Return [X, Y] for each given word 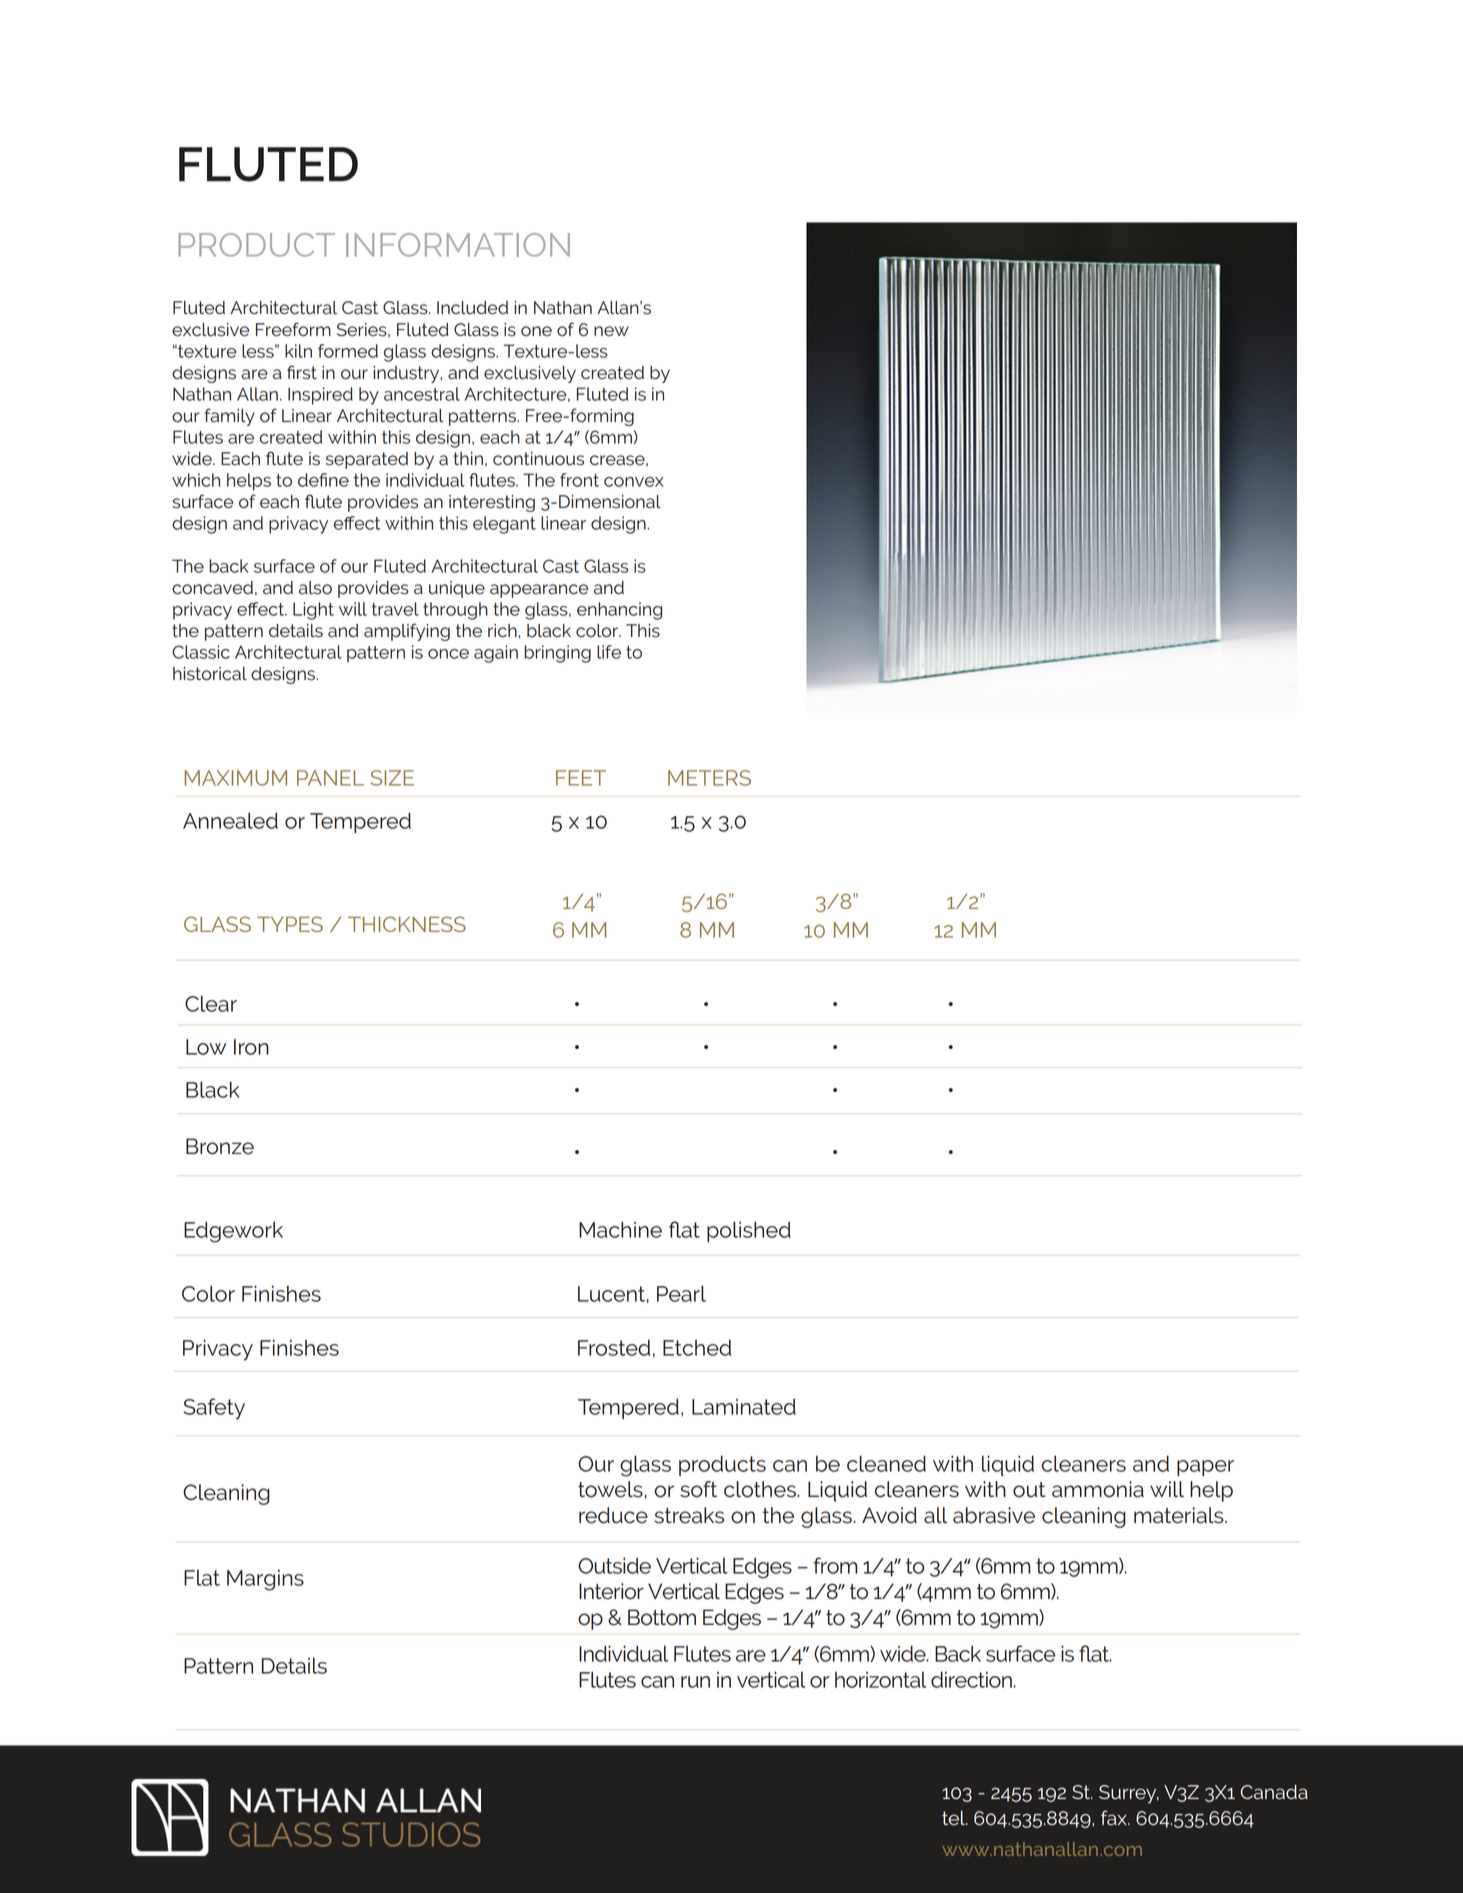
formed [348, 351]
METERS [709, 778]
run [695, 1682]
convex [634, 482]
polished [749, 1231]
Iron [251, 1047]
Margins [265, 1580]
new [611, 331]
